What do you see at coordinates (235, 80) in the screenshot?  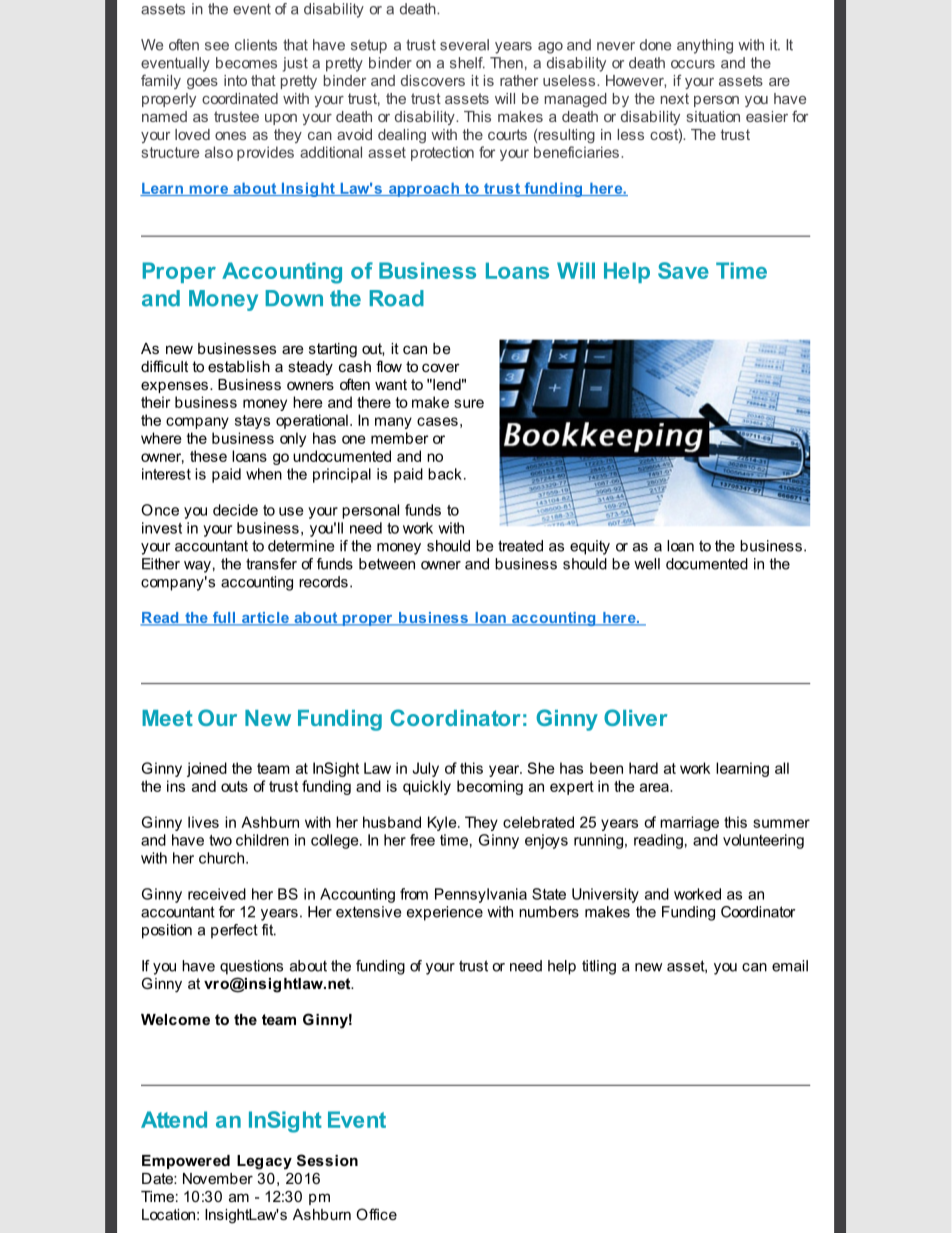 I see `into` at bounding box center [235, 80].
